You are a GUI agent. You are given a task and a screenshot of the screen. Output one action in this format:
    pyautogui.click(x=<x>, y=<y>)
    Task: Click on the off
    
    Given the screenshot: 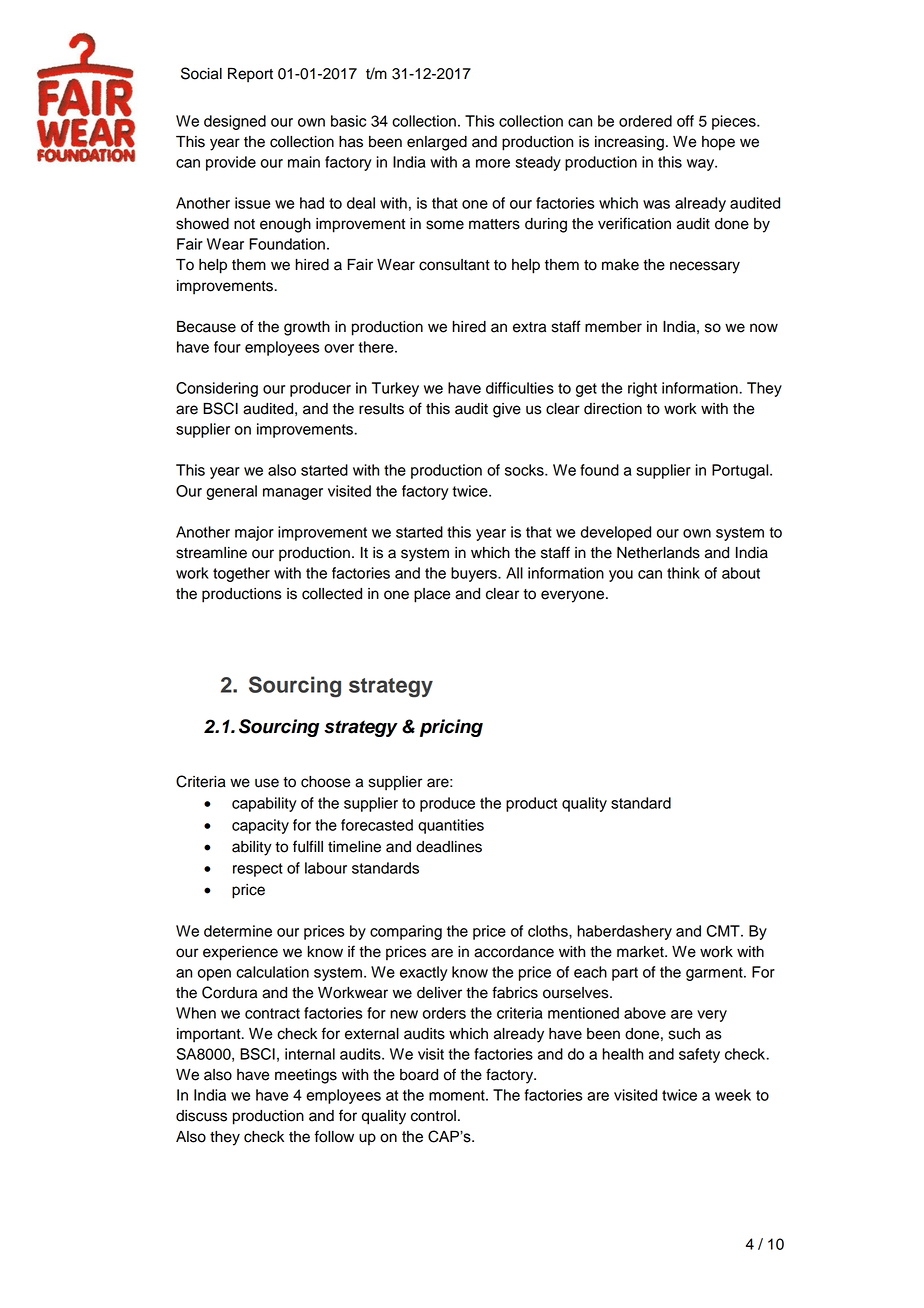 What is the action you would take?
    pyautogui.click(x=685, y=121)
